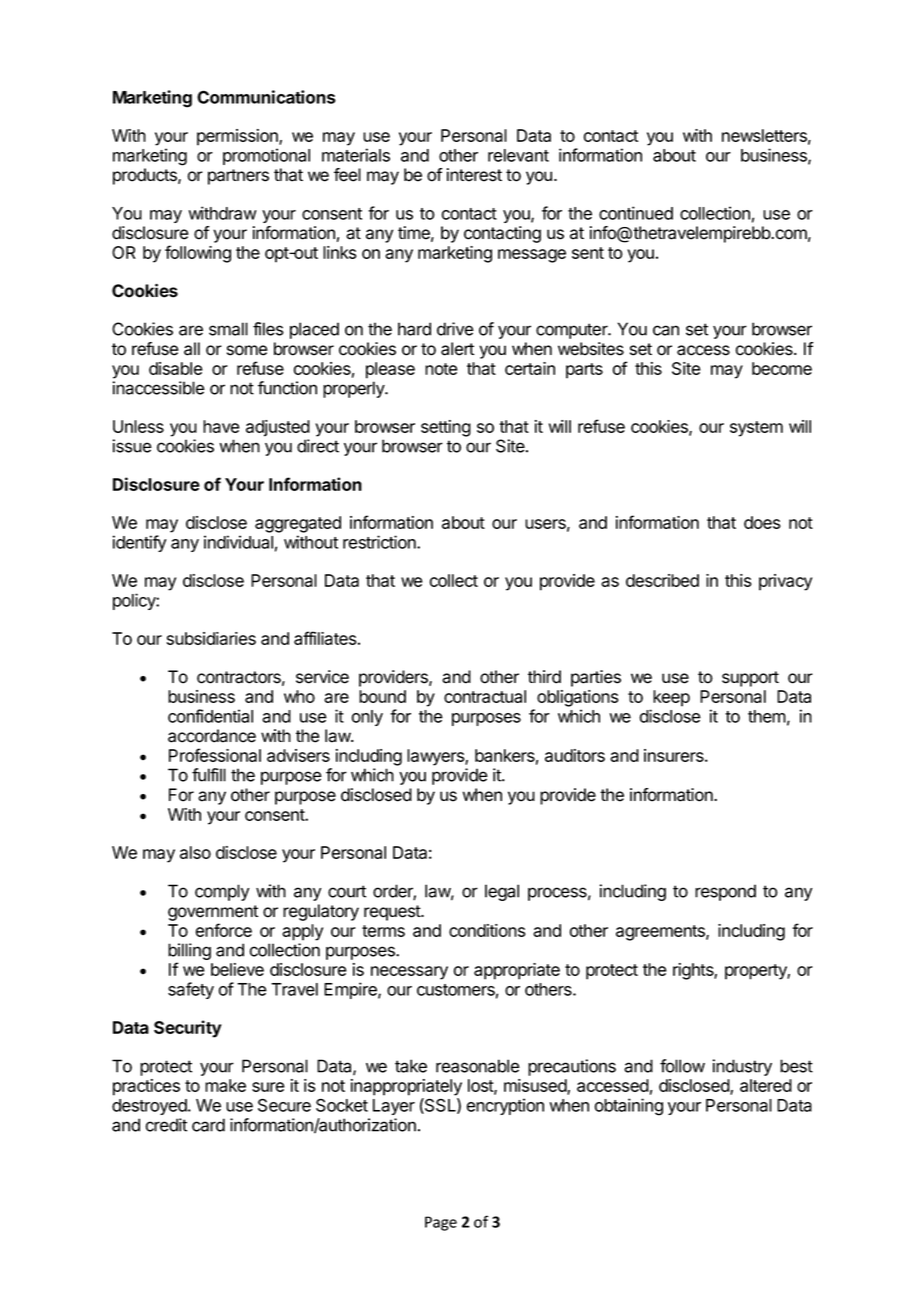 This page has width=924, height=1308. Describe the element at coordinates (725, 892) in the page. I see `respond` at that location.
